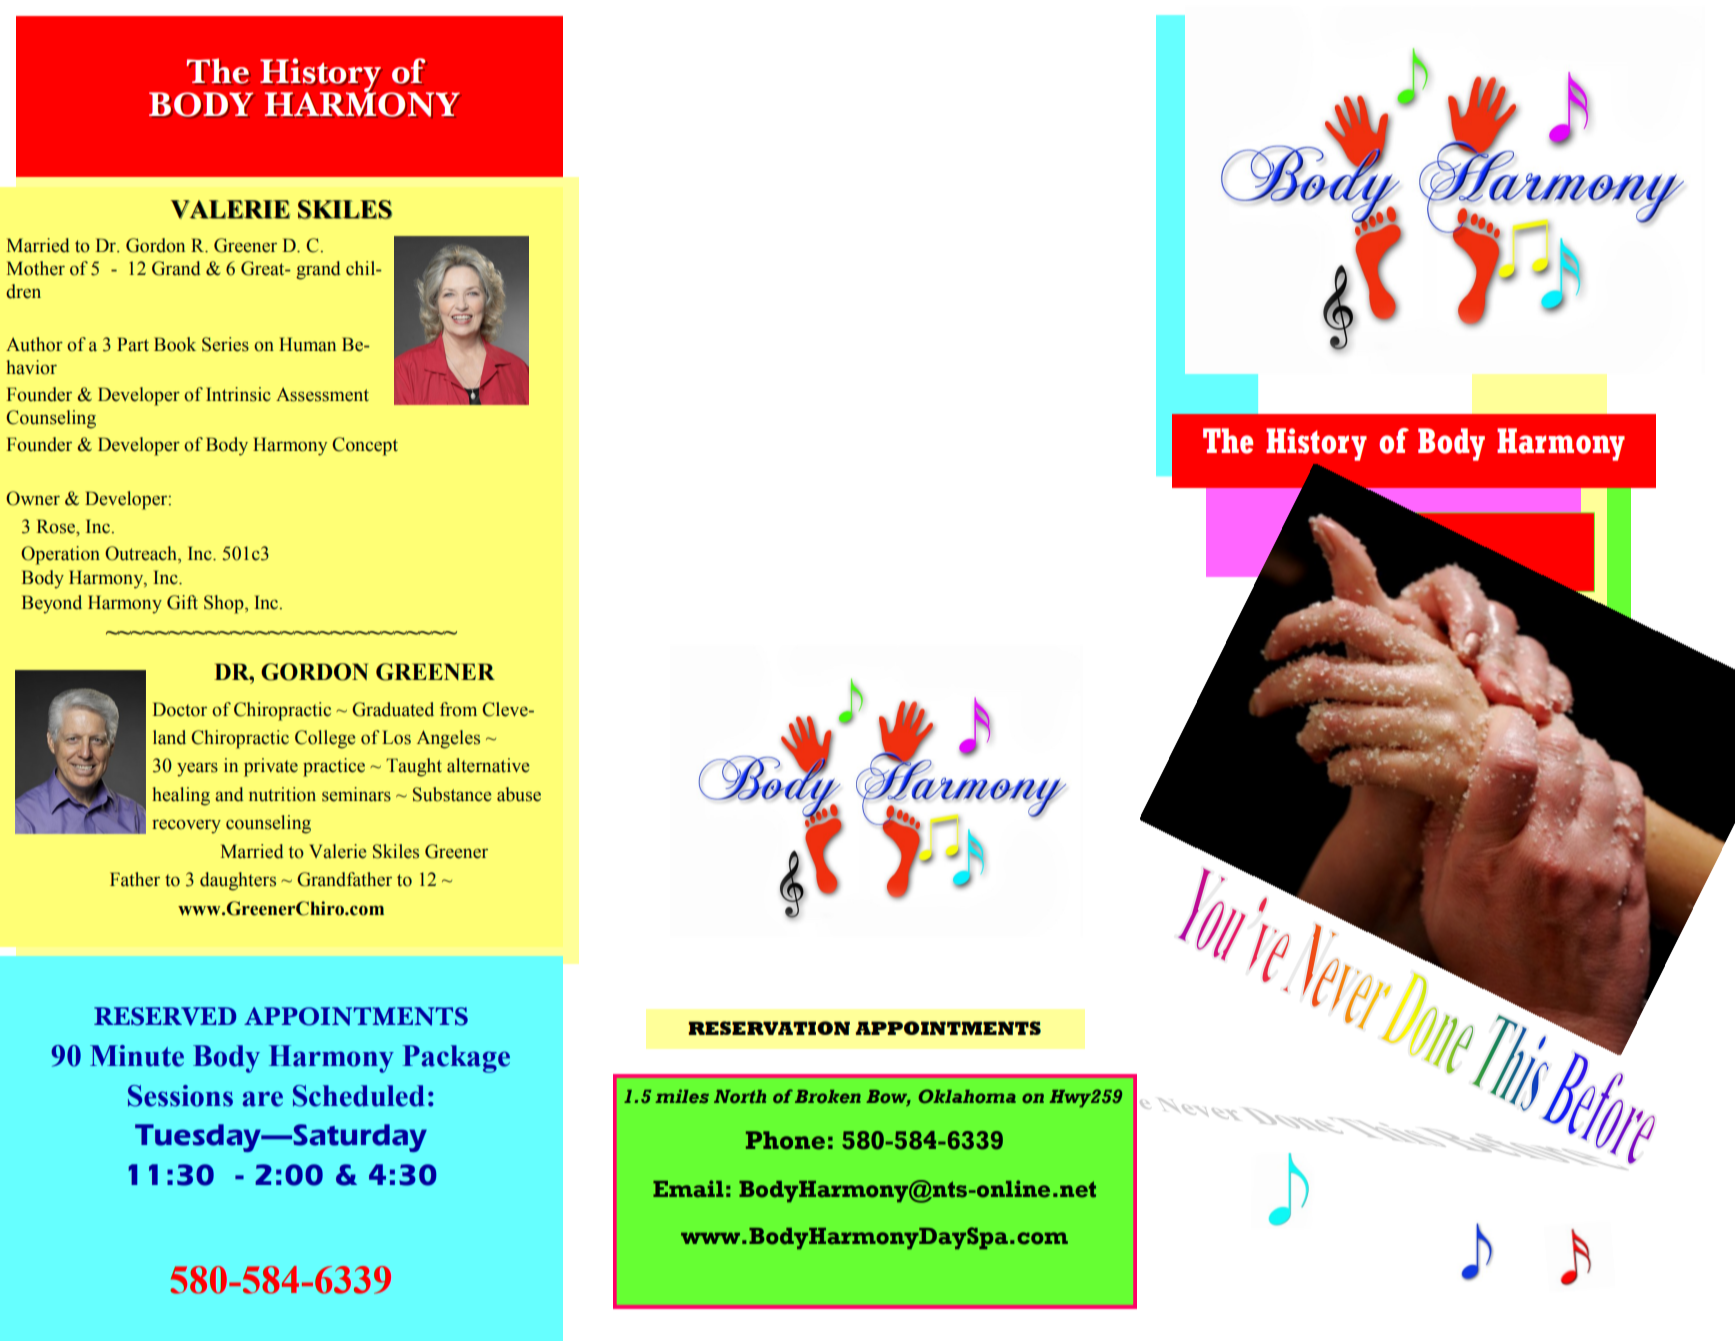 This screenshot has height=1341, width=1735. I want to click on recovery, so click(186, 826).
